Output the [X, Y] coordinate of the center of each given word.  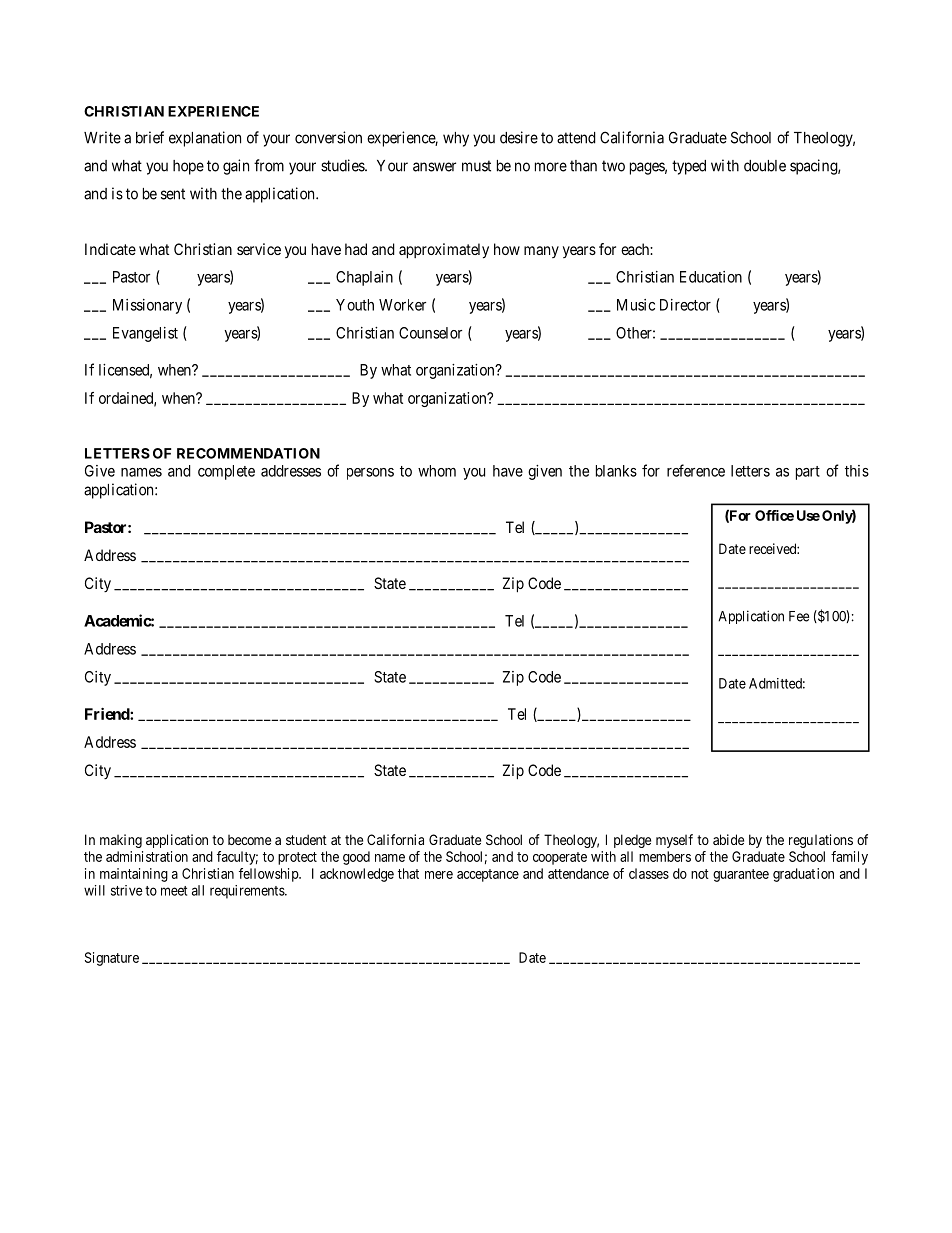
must [476, 166]
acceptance [488, 875]
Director [685, 305]
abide [728, 839]
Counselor [430, 333]
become [249, 840]
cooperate [560, 858]
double [765, 166]
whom [437, 471]
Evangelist [145, 334]
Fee [799, 616]
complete [226, 472]
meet [174, 891]
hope [188, 167]
